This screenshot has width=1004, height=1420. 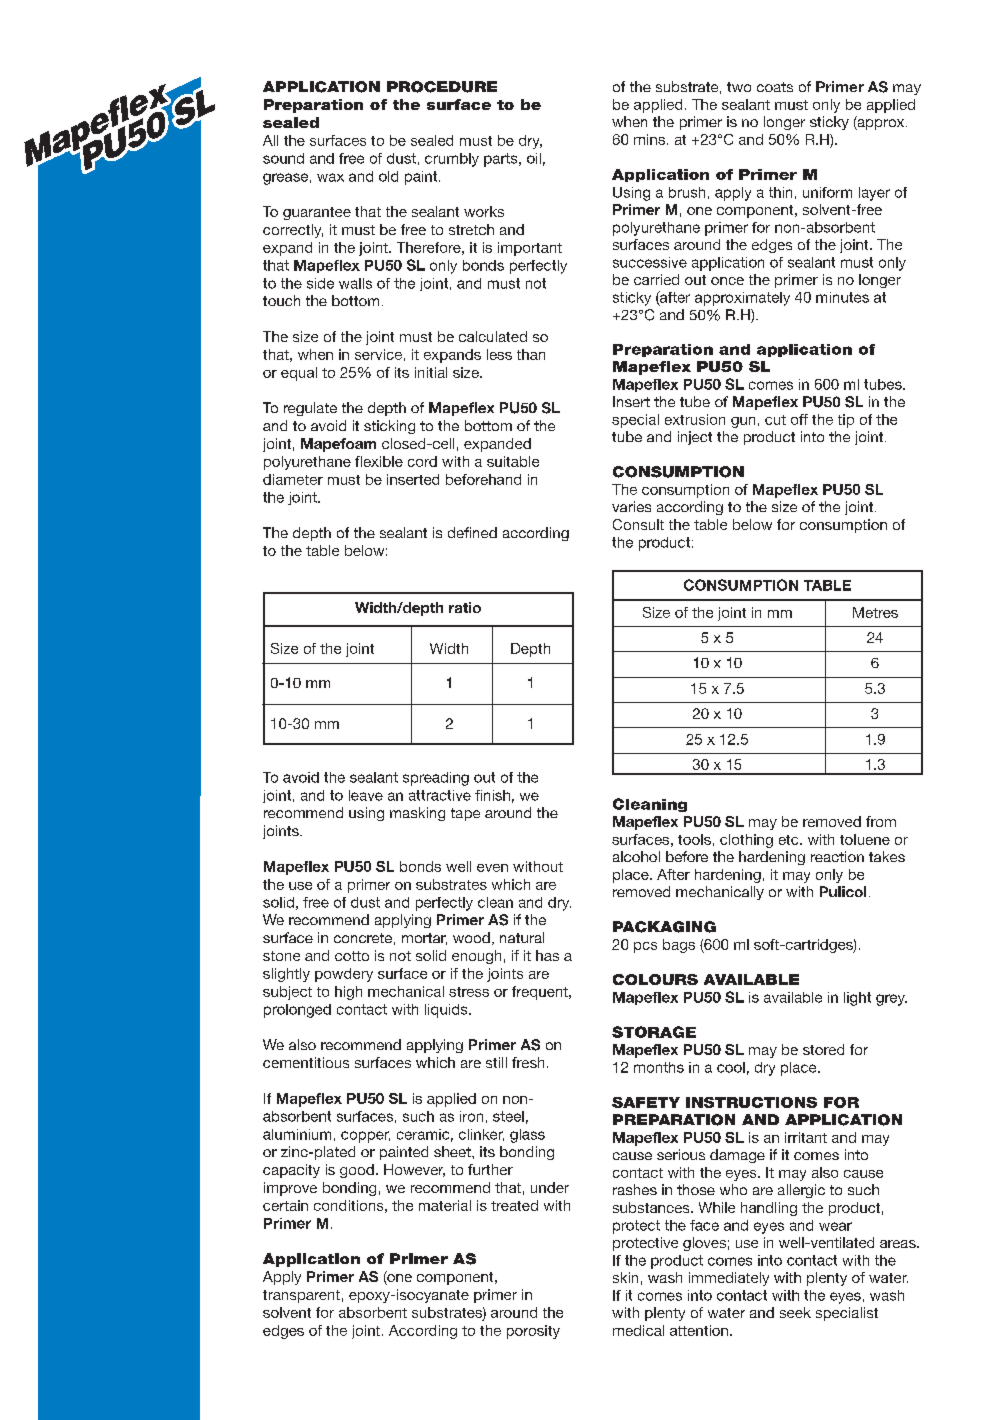 I want to click on Metres, so click(x=875, y=612).
